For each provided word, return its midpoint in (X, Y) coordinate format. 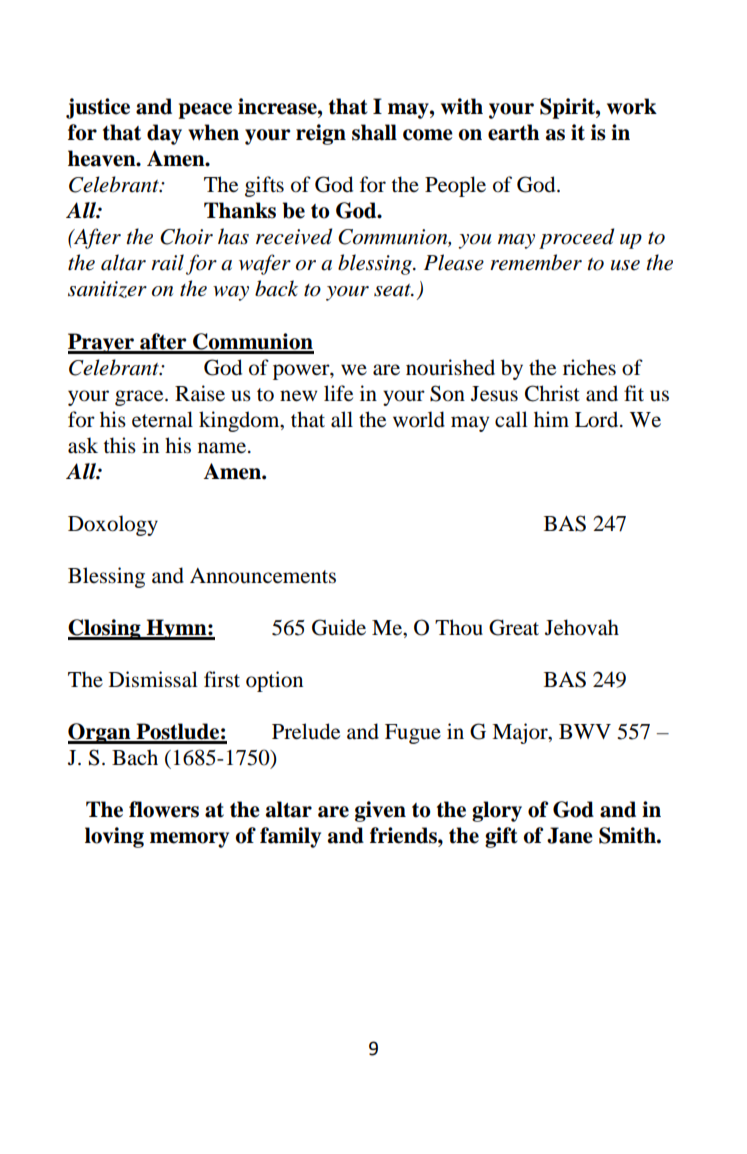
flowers (164, 809)
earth (513, 132)
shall (374, 132)
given (380, 811)
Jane (570, 835)
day (164, 134)
